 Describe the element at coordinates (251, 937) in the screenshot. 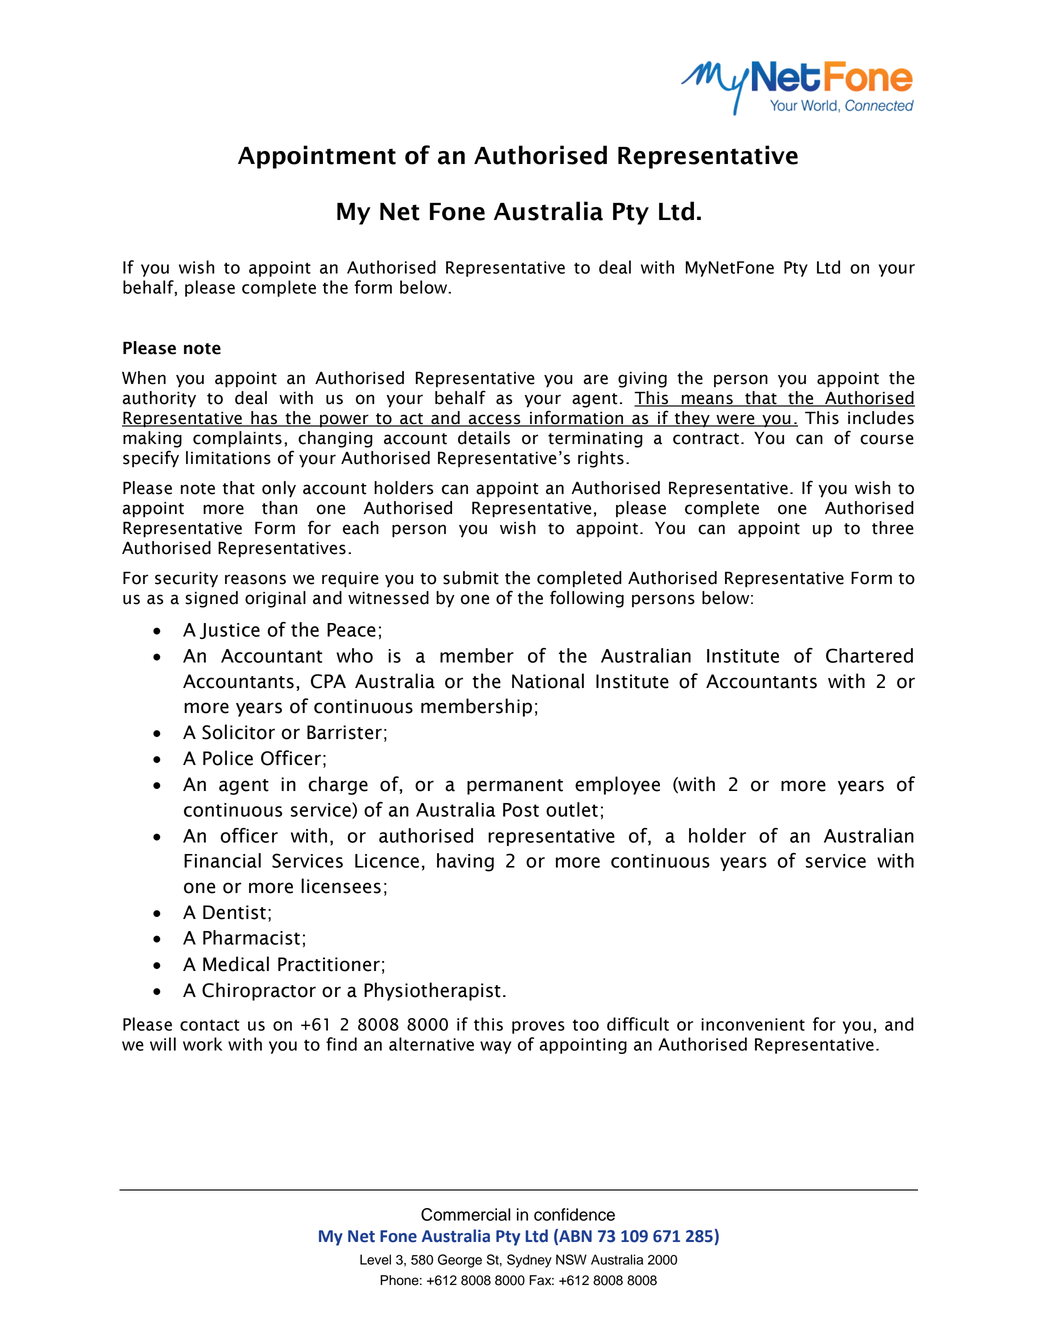

I see `Pharmacist` at that location.
